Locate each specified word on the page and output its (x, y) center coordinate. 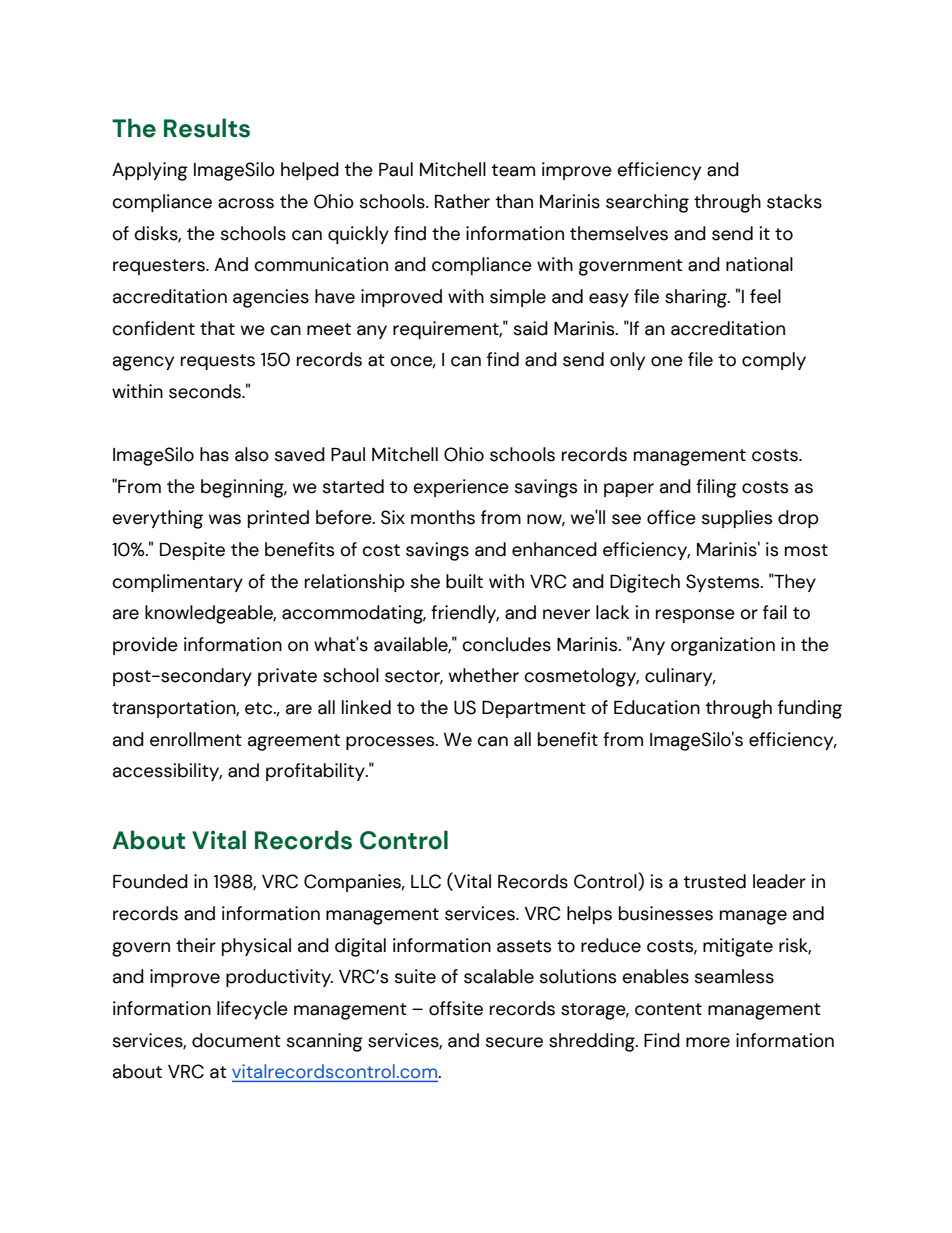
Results (207, 128)
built (464, 581)
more (708, 1042)
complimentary (177, 583)
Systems (724, 583)
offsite (456, 1008)
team (513, 170)
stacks (794, 201)
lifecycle (252, 1010)
